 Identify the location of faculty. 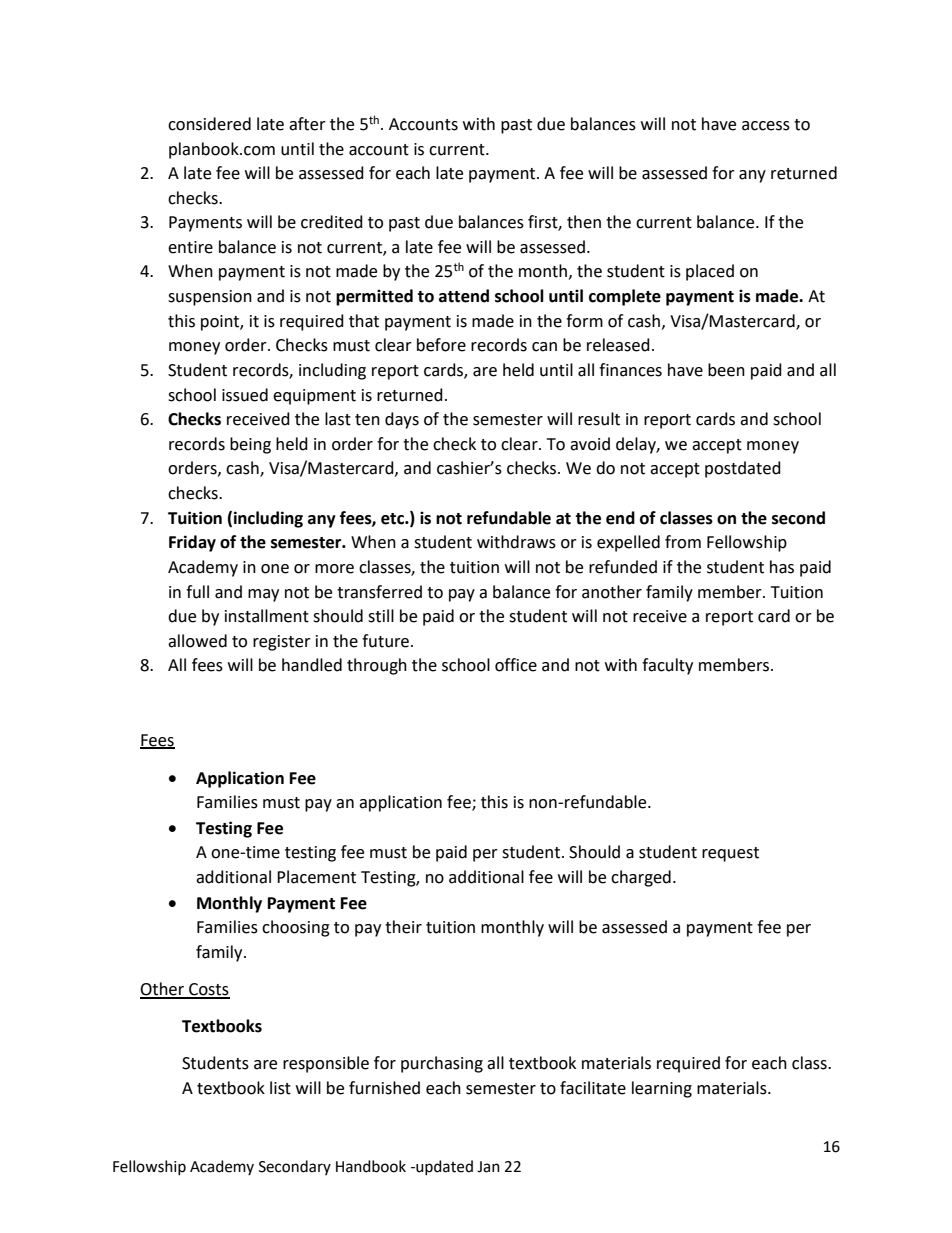
(667, 666).
